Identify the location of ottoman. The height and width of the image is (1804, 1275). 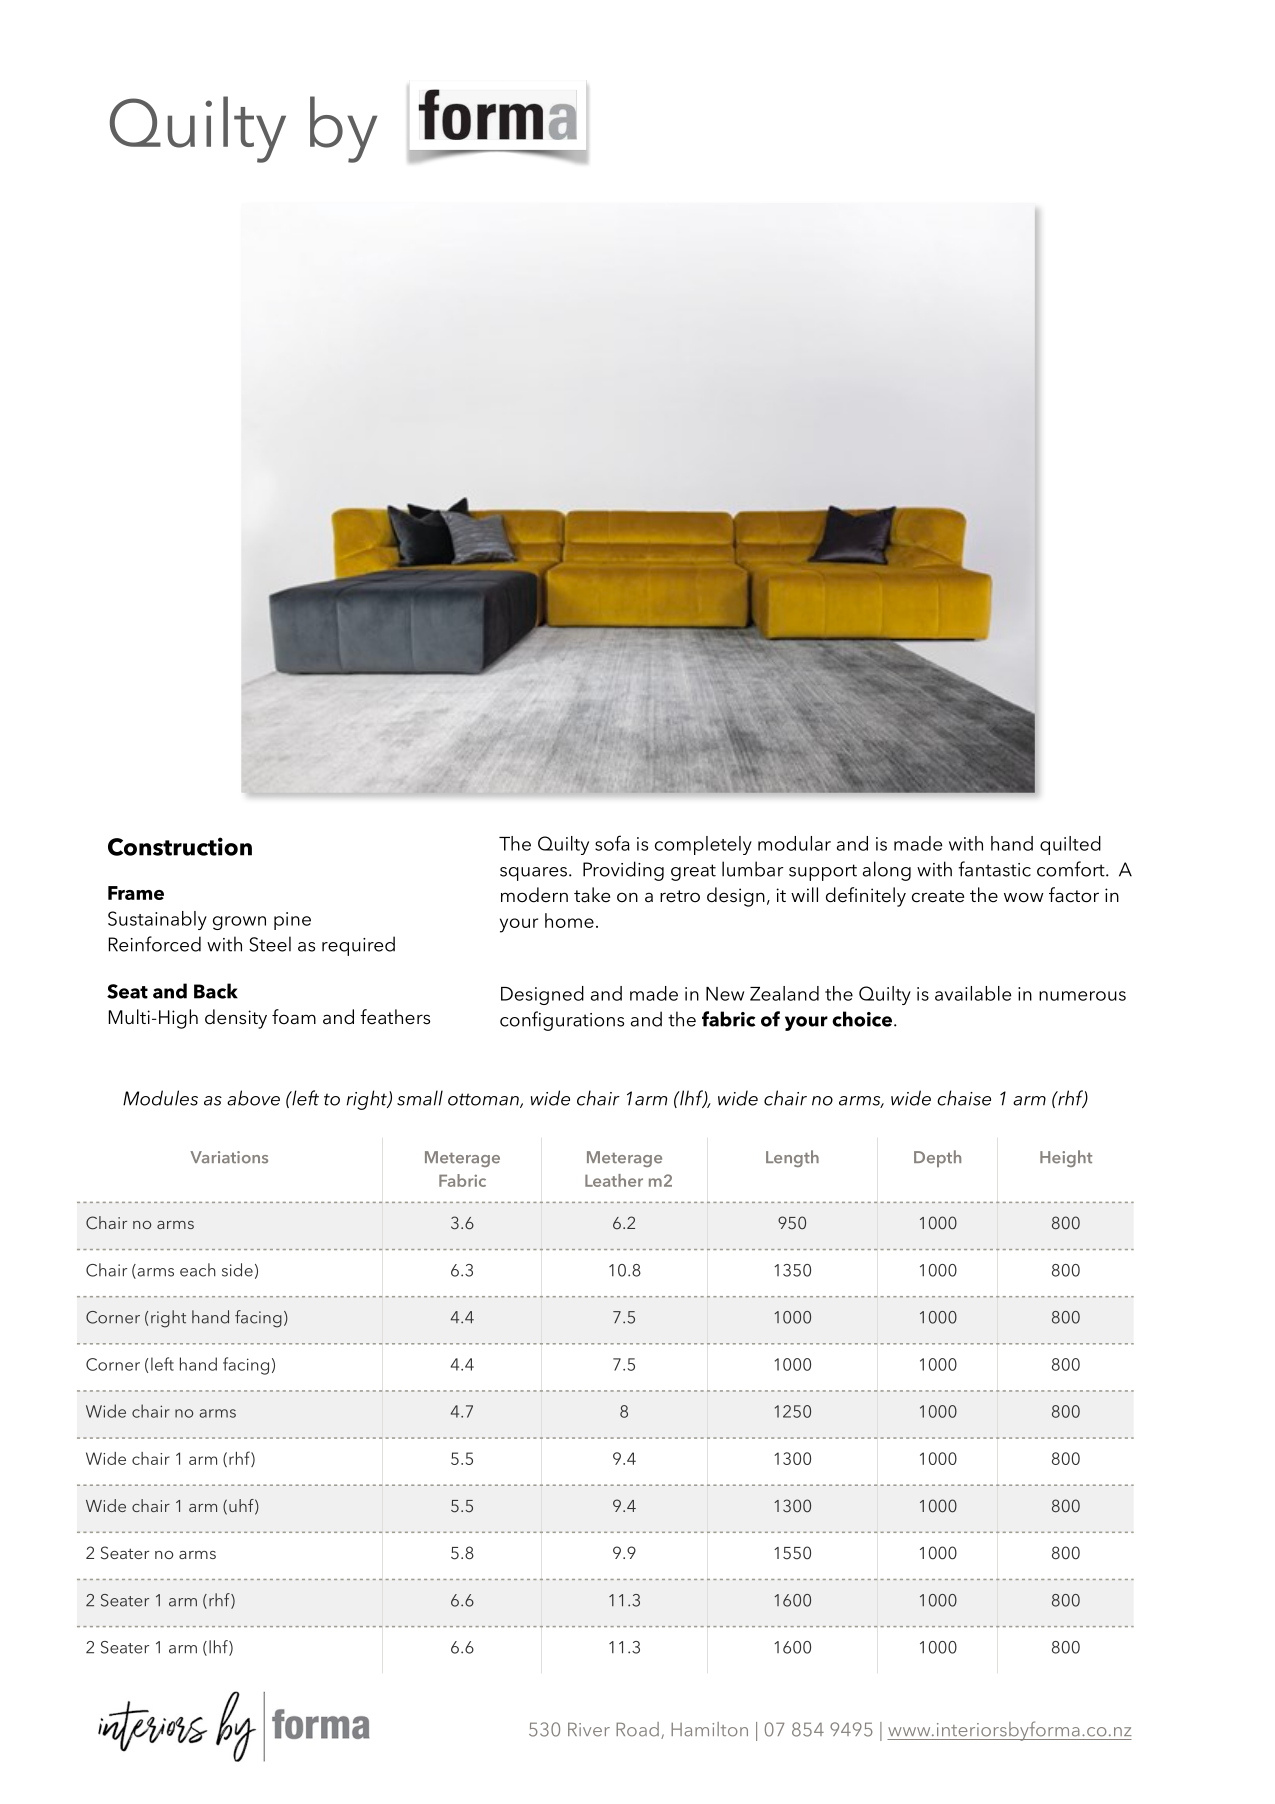
(484, 1100).
